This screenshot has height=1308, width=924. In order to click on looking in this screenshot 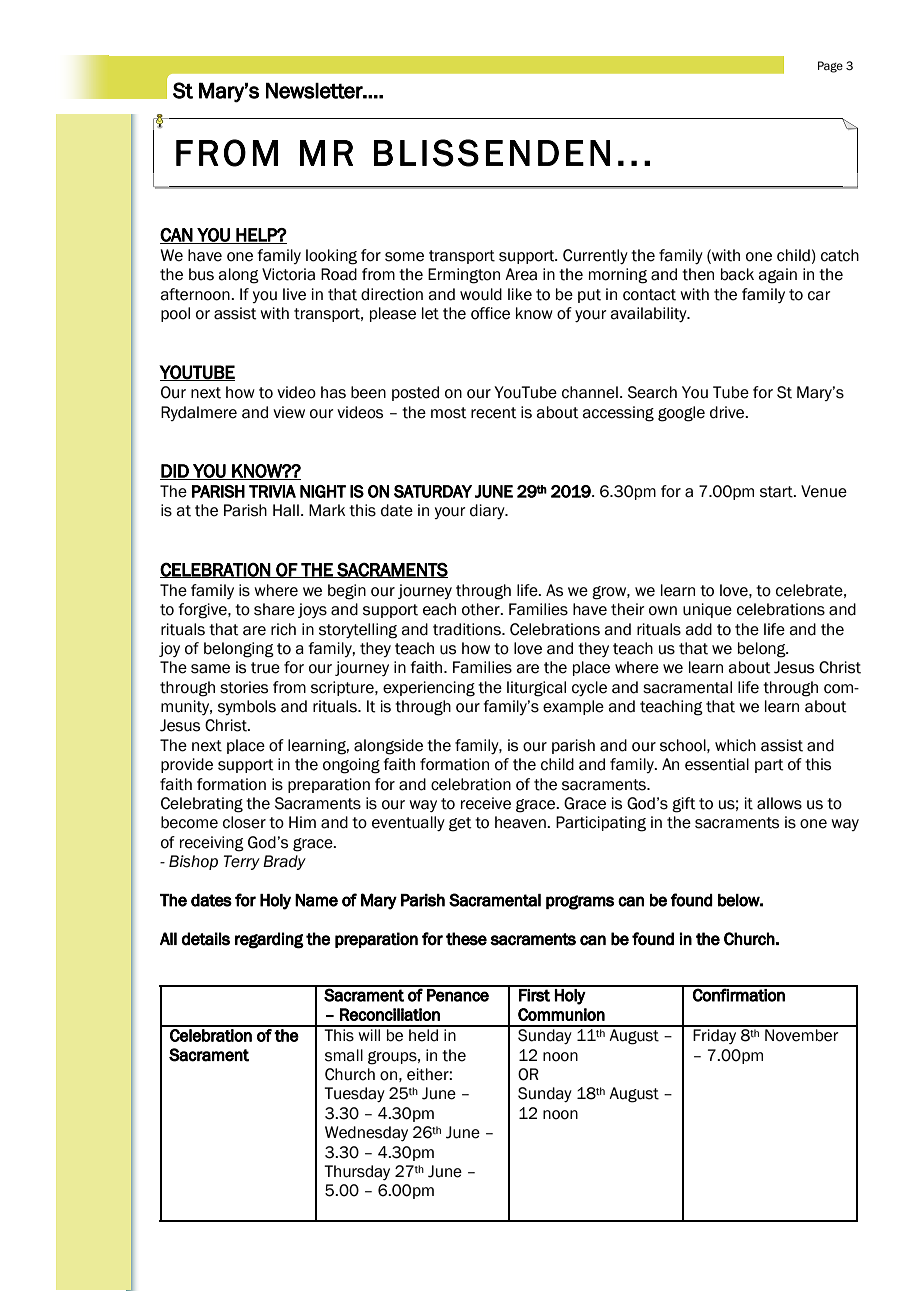, I will do `click(331, 257)`.
